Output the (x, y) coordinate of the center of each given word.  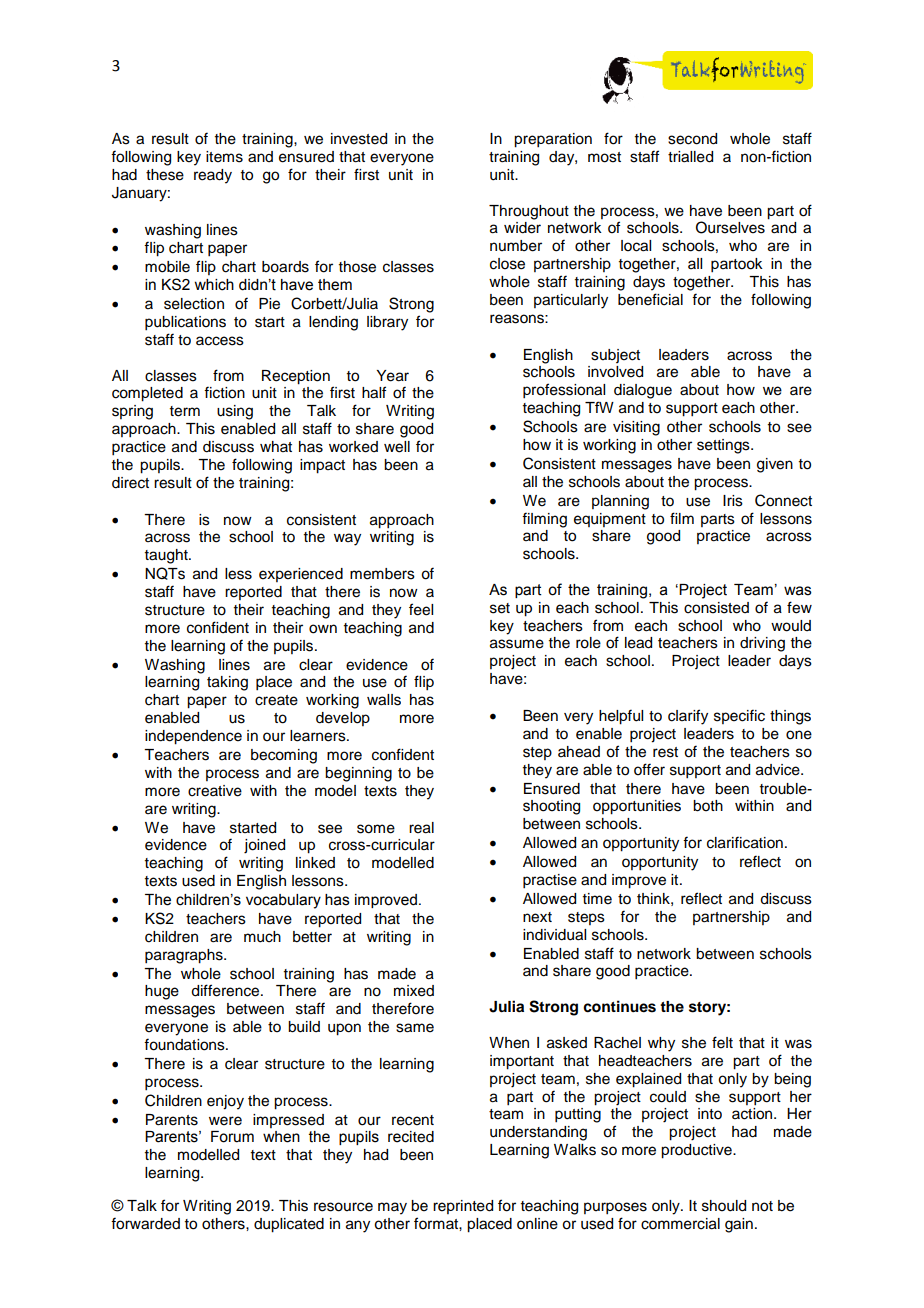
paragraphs (185, 956)
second (692, 139)
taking (227, 683)
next (537, 917)
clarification (745, 842)
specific (739, 716)
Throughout (529, 212)
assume (517, 644)
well (397, 447)
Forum (232, 1137)
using (235, 412)
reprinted (463, 1207)
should (724, 1206)
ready (213, 176)
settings (724, 446)
